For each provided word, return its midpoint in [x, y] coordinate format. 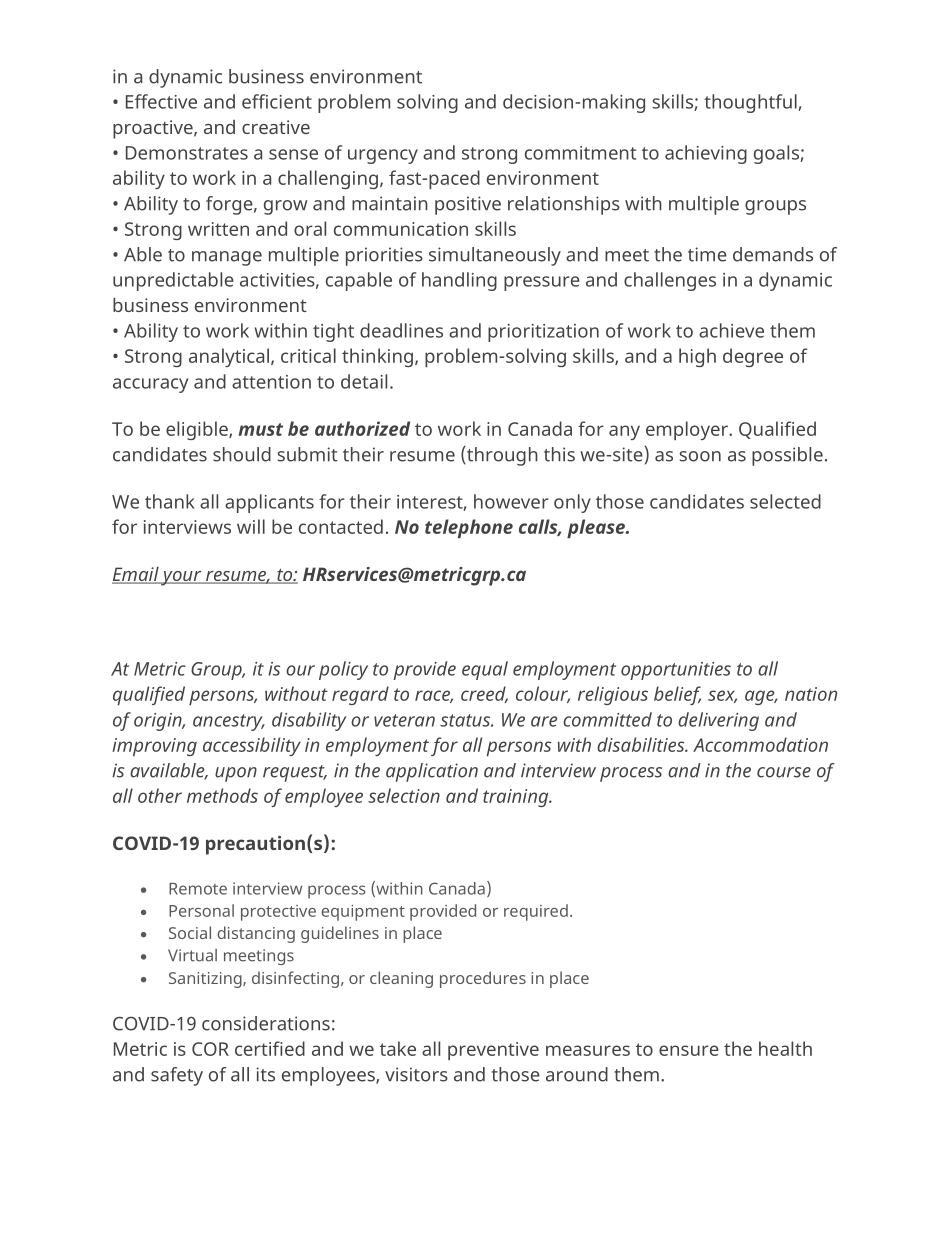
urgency [383, 156]
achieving [706, 154]
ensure [689, 1050]
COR [210, 1049]
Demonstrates [187, 153]
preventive [493, 1051]
